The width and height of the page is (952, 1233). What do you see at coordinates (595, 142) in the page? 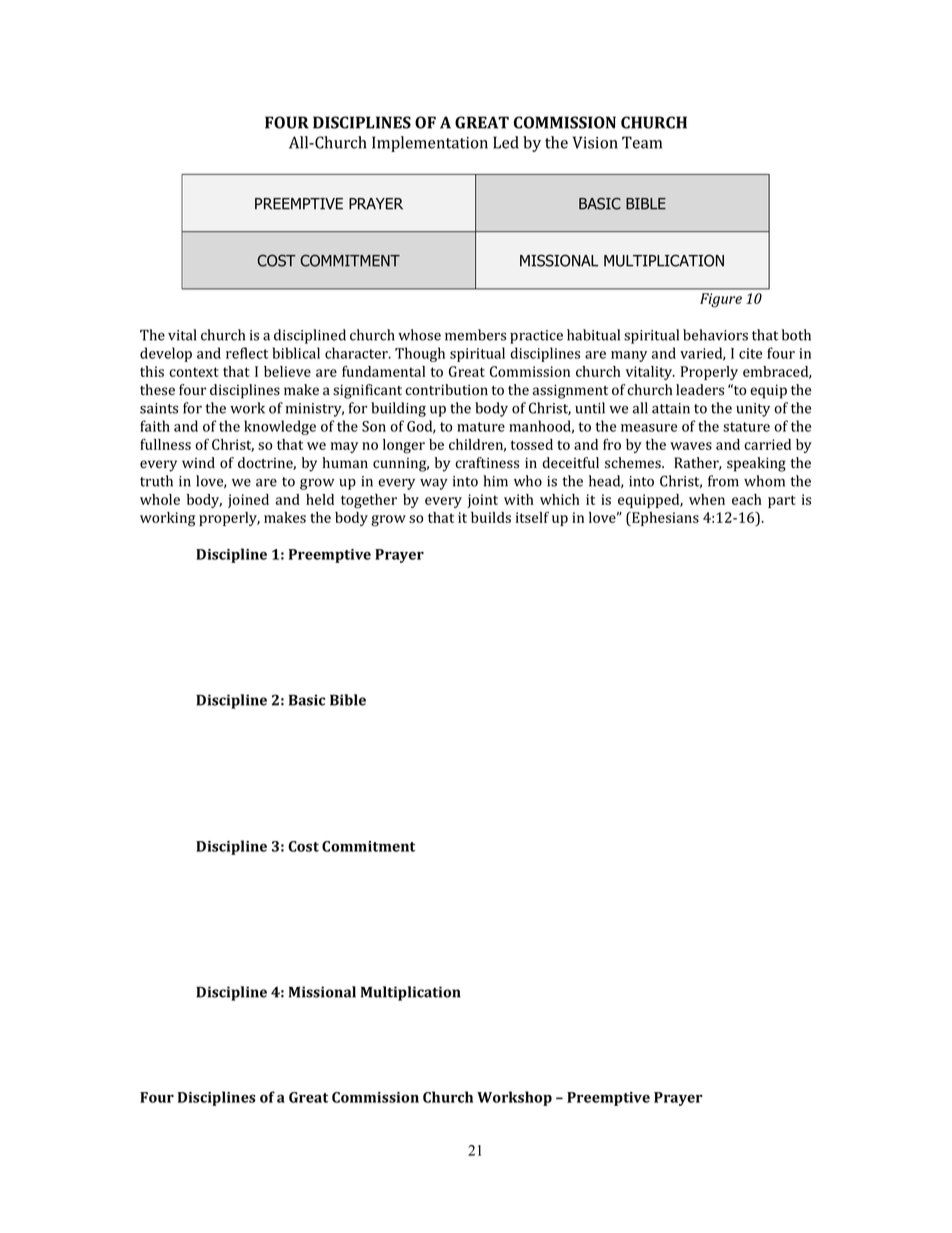
I see `Vision` at bounding box center [595, 142].
